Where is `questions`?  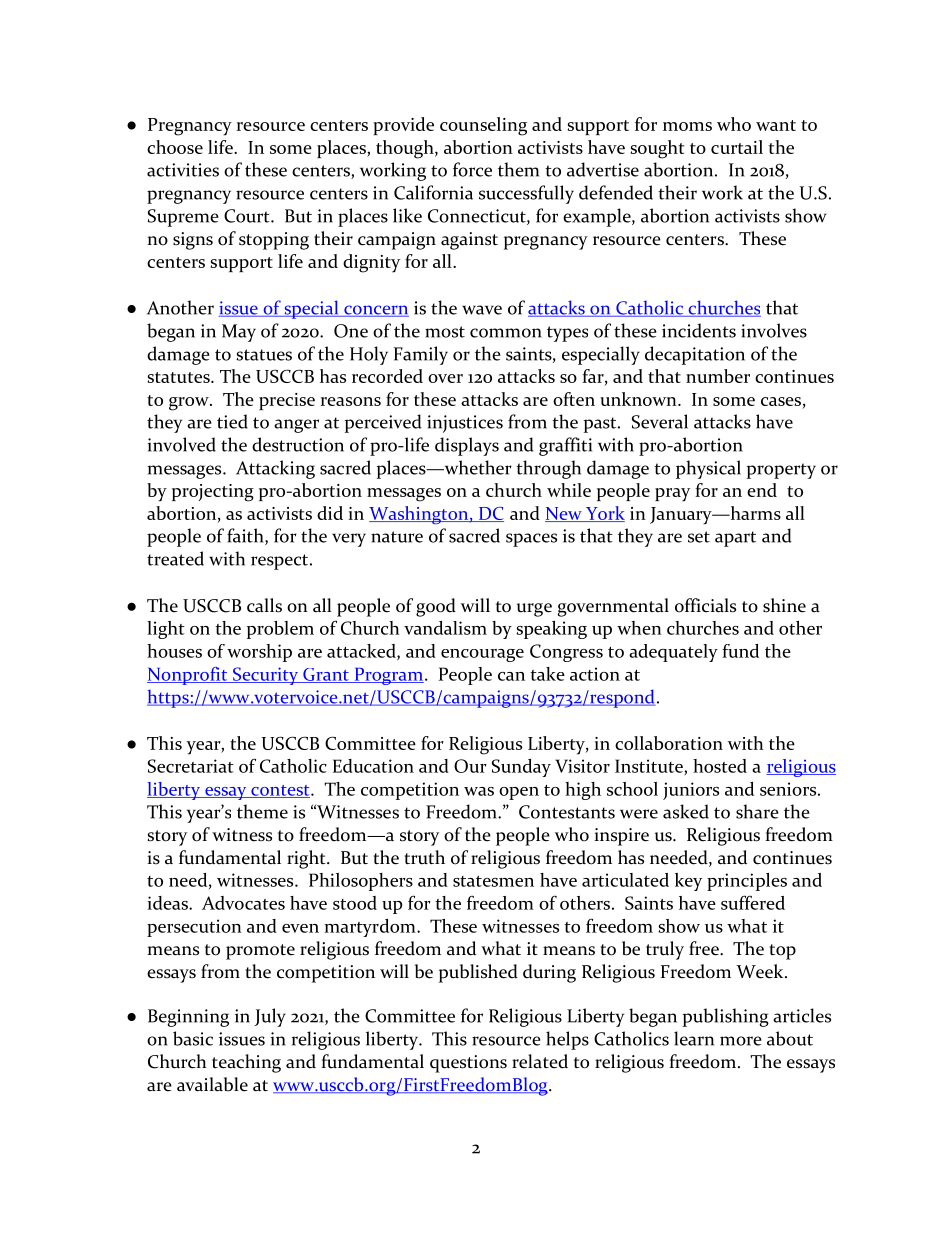 questions is located at coordinates (468, 1064).
